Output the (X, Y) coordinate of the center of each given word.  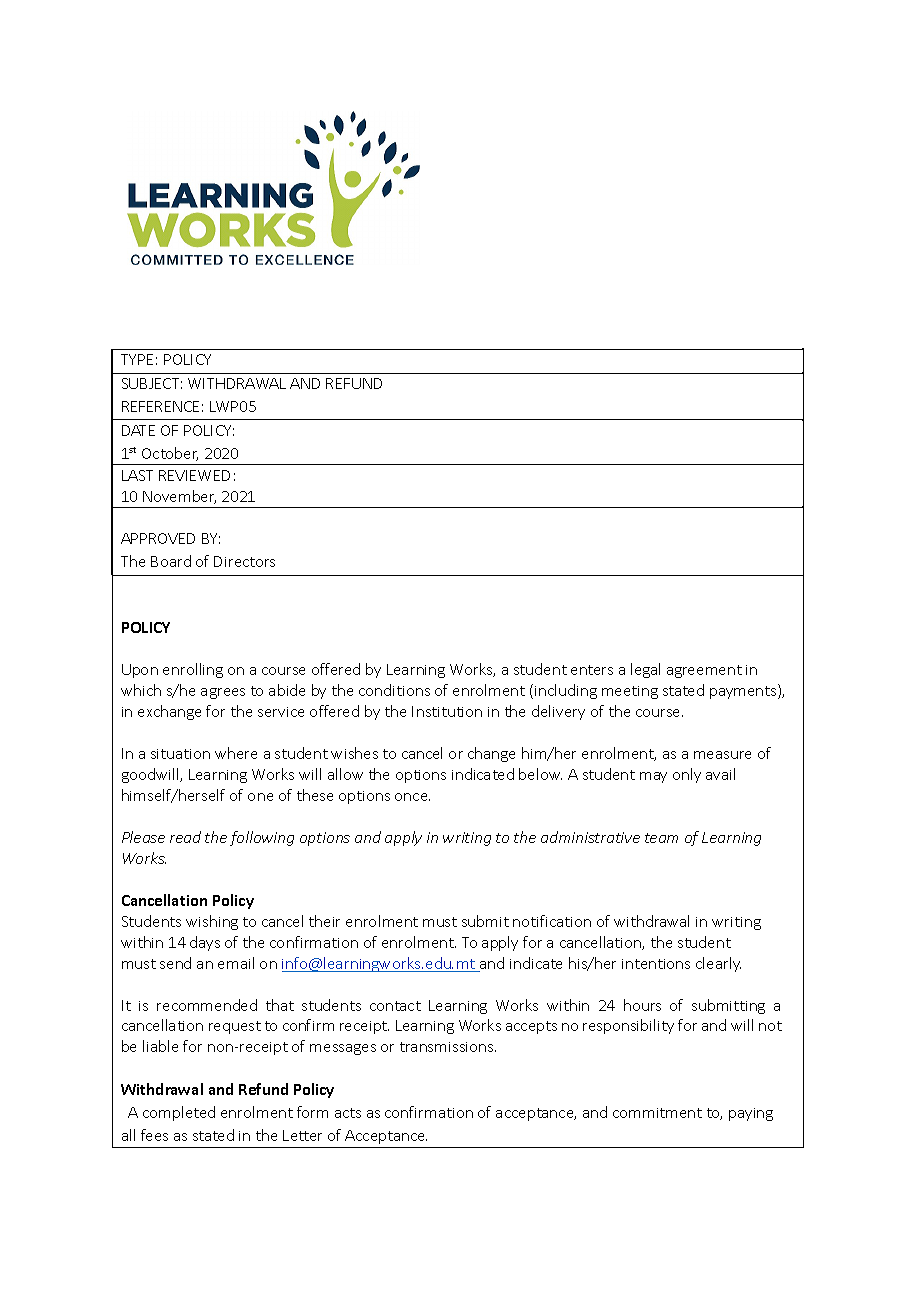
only (687, 775)
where (236, 753)
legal (645, 670)
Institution (447, 711)
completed (179, 1113)
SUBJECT (152, 383)
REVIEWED (194, 475)
